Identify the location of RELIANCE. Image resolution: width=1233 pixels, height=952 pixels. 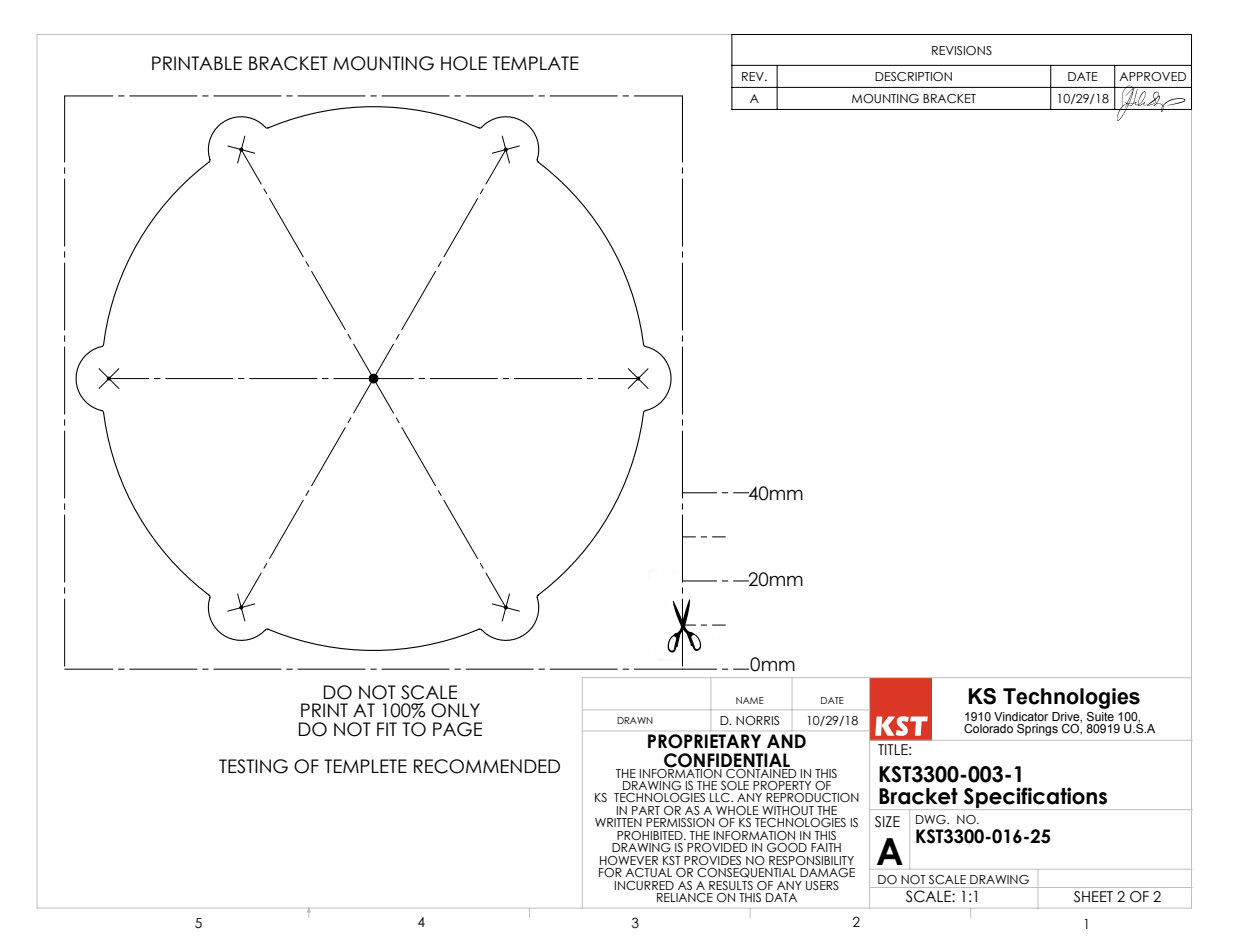
(685, 897).
